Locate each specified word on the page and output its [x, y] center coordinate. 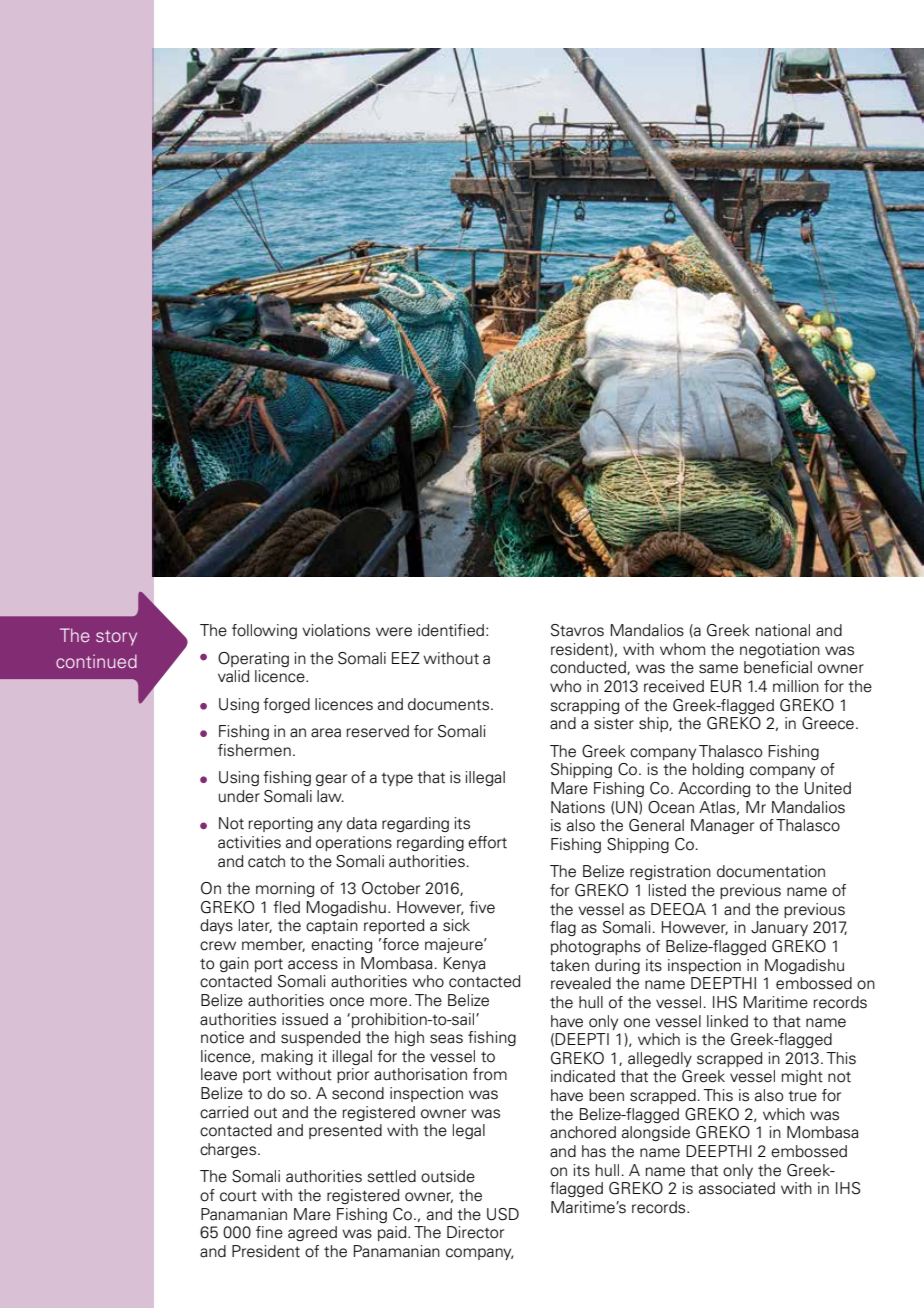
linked [727, 1021]
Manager [722, 826]
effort [487, 842]
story [116, 638]
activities [249, 842]
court [238, 1196]
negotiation [780, 650]
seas [446, 1039]
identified [451, 630]
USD [503, 1214]
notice [222, 1037]
